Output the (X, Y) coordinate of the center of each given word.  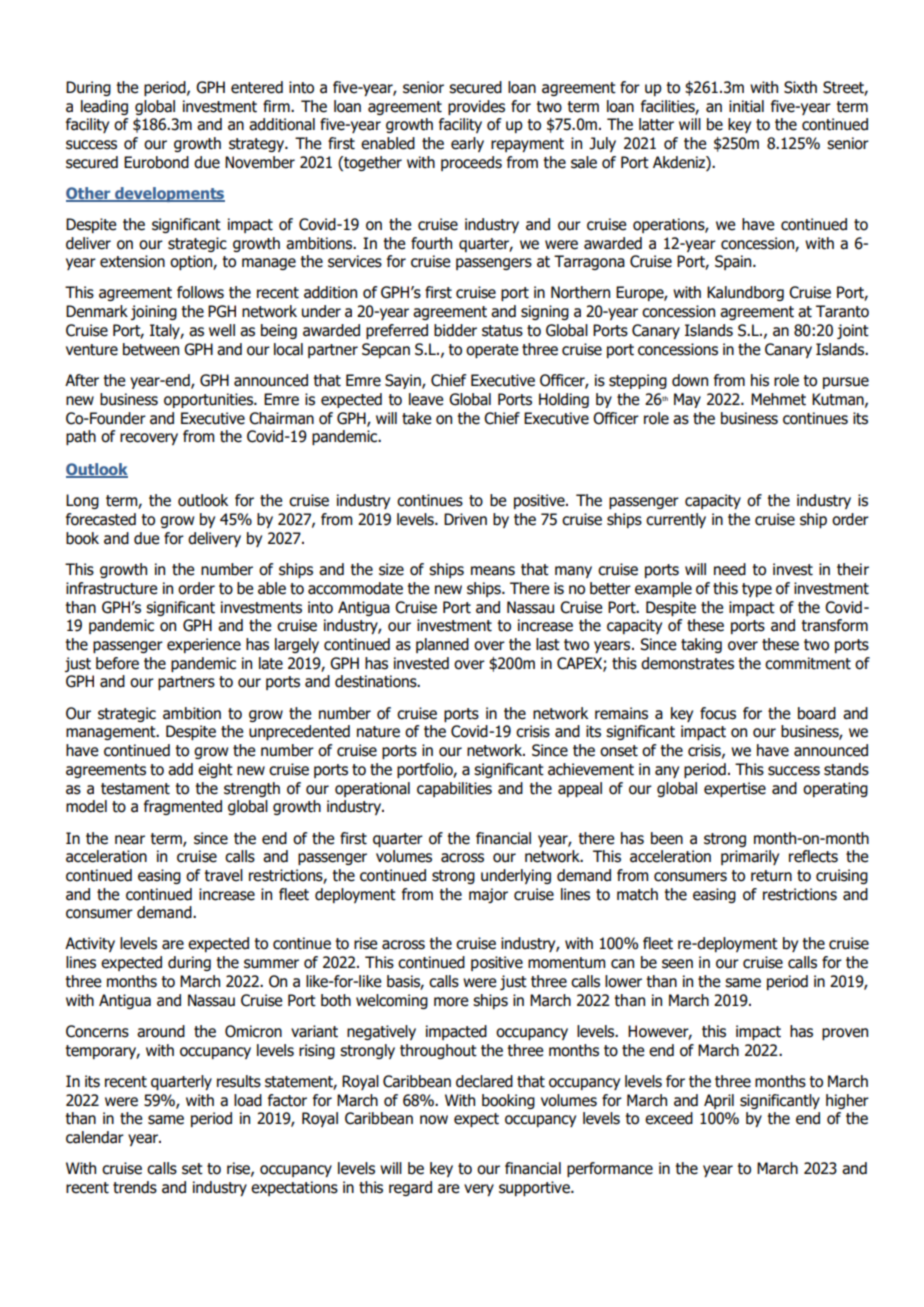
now (434, 1120)
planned (442, 645)
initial (746, 106)
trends (135, 1187)
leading (104, 107)
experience (204, 645)
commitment (808, 663)
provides (476, 107)
